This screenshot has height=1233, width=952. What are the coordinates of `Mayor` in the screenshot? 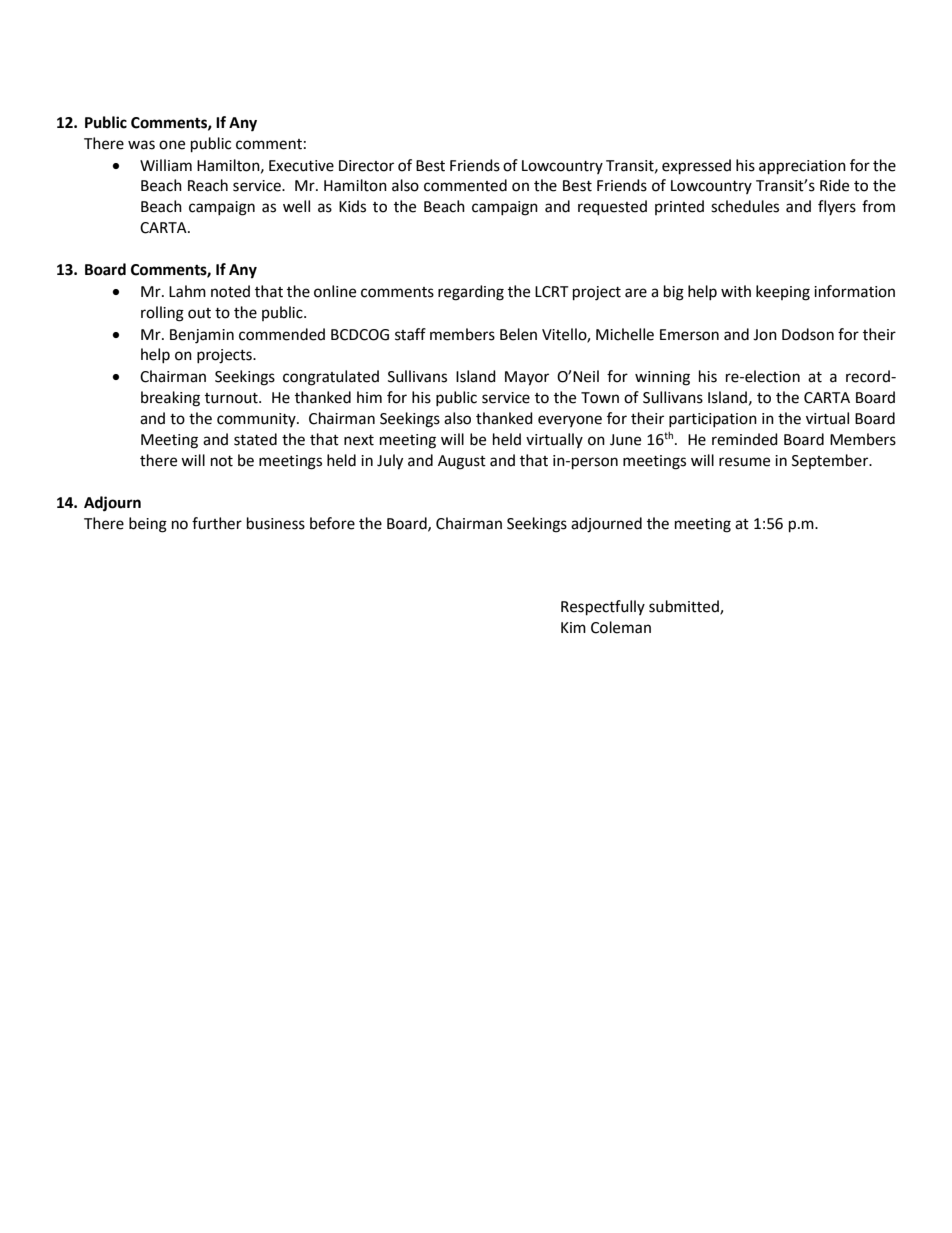 It's located at (527, 378).
